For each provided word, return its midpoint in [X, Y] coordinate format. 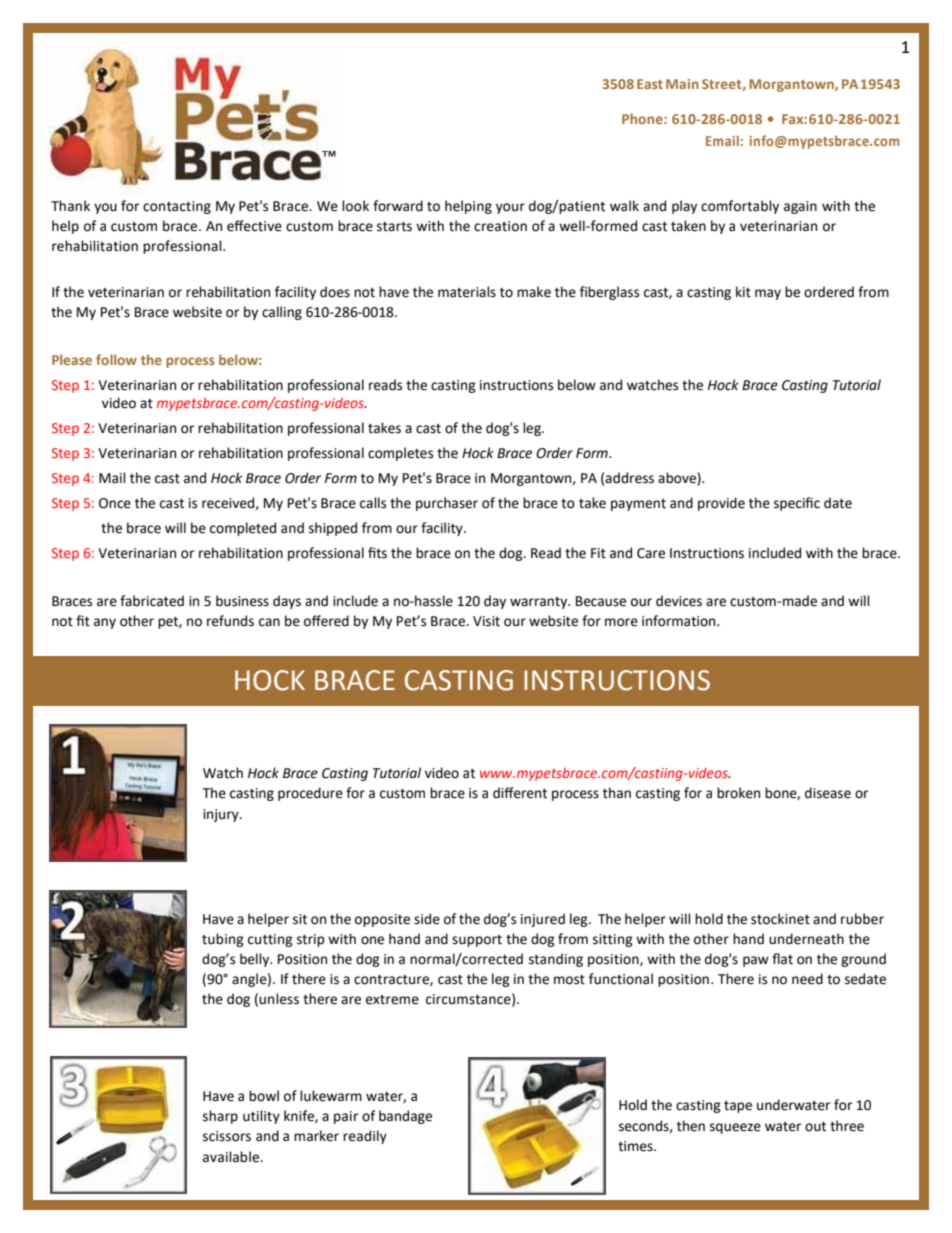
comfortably [740, 207]
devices [679, 601]
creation [500, 226]
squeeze [735, 1128]
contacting [177, 207]
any [105, 623]
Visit [486, 621]
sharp [220, 1117]
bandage [405, 1117]
